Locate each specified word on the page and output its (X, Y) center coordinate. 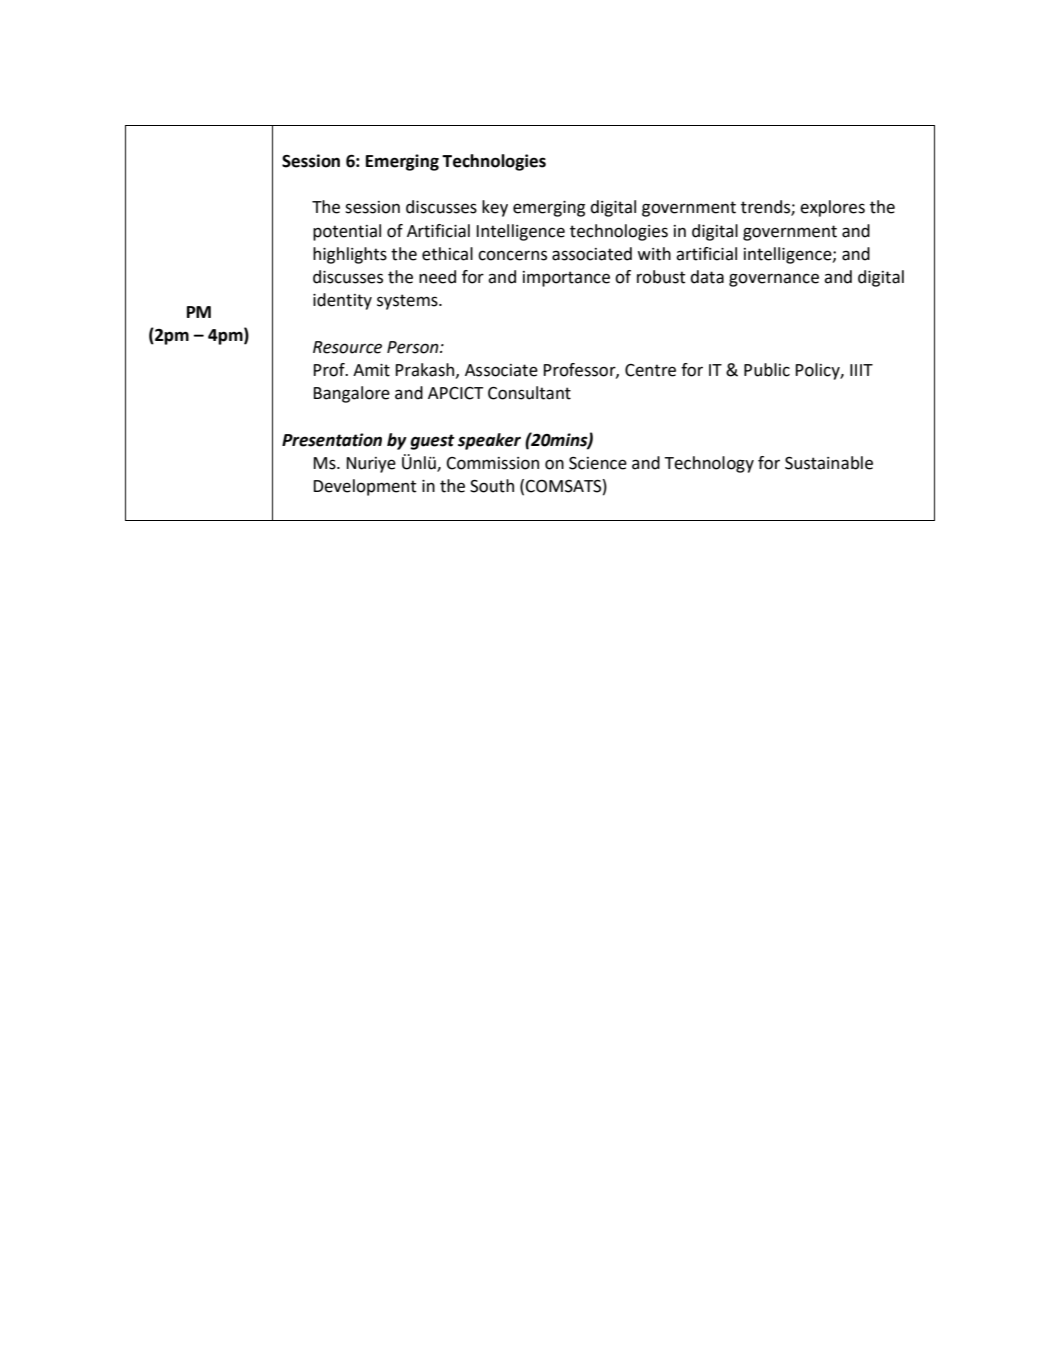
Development (364, 487)
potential (347, 232)
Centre (650, 370)
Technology (709, 464)
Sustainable (829, 463)
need (437, 277)
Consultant (529, 393)
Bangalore (351, 394)
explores (832, 208)
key (495, 208)
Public (767, 370)
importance (566, 279)
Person (414, 347)
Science (598, 463)
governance (774, 280)
